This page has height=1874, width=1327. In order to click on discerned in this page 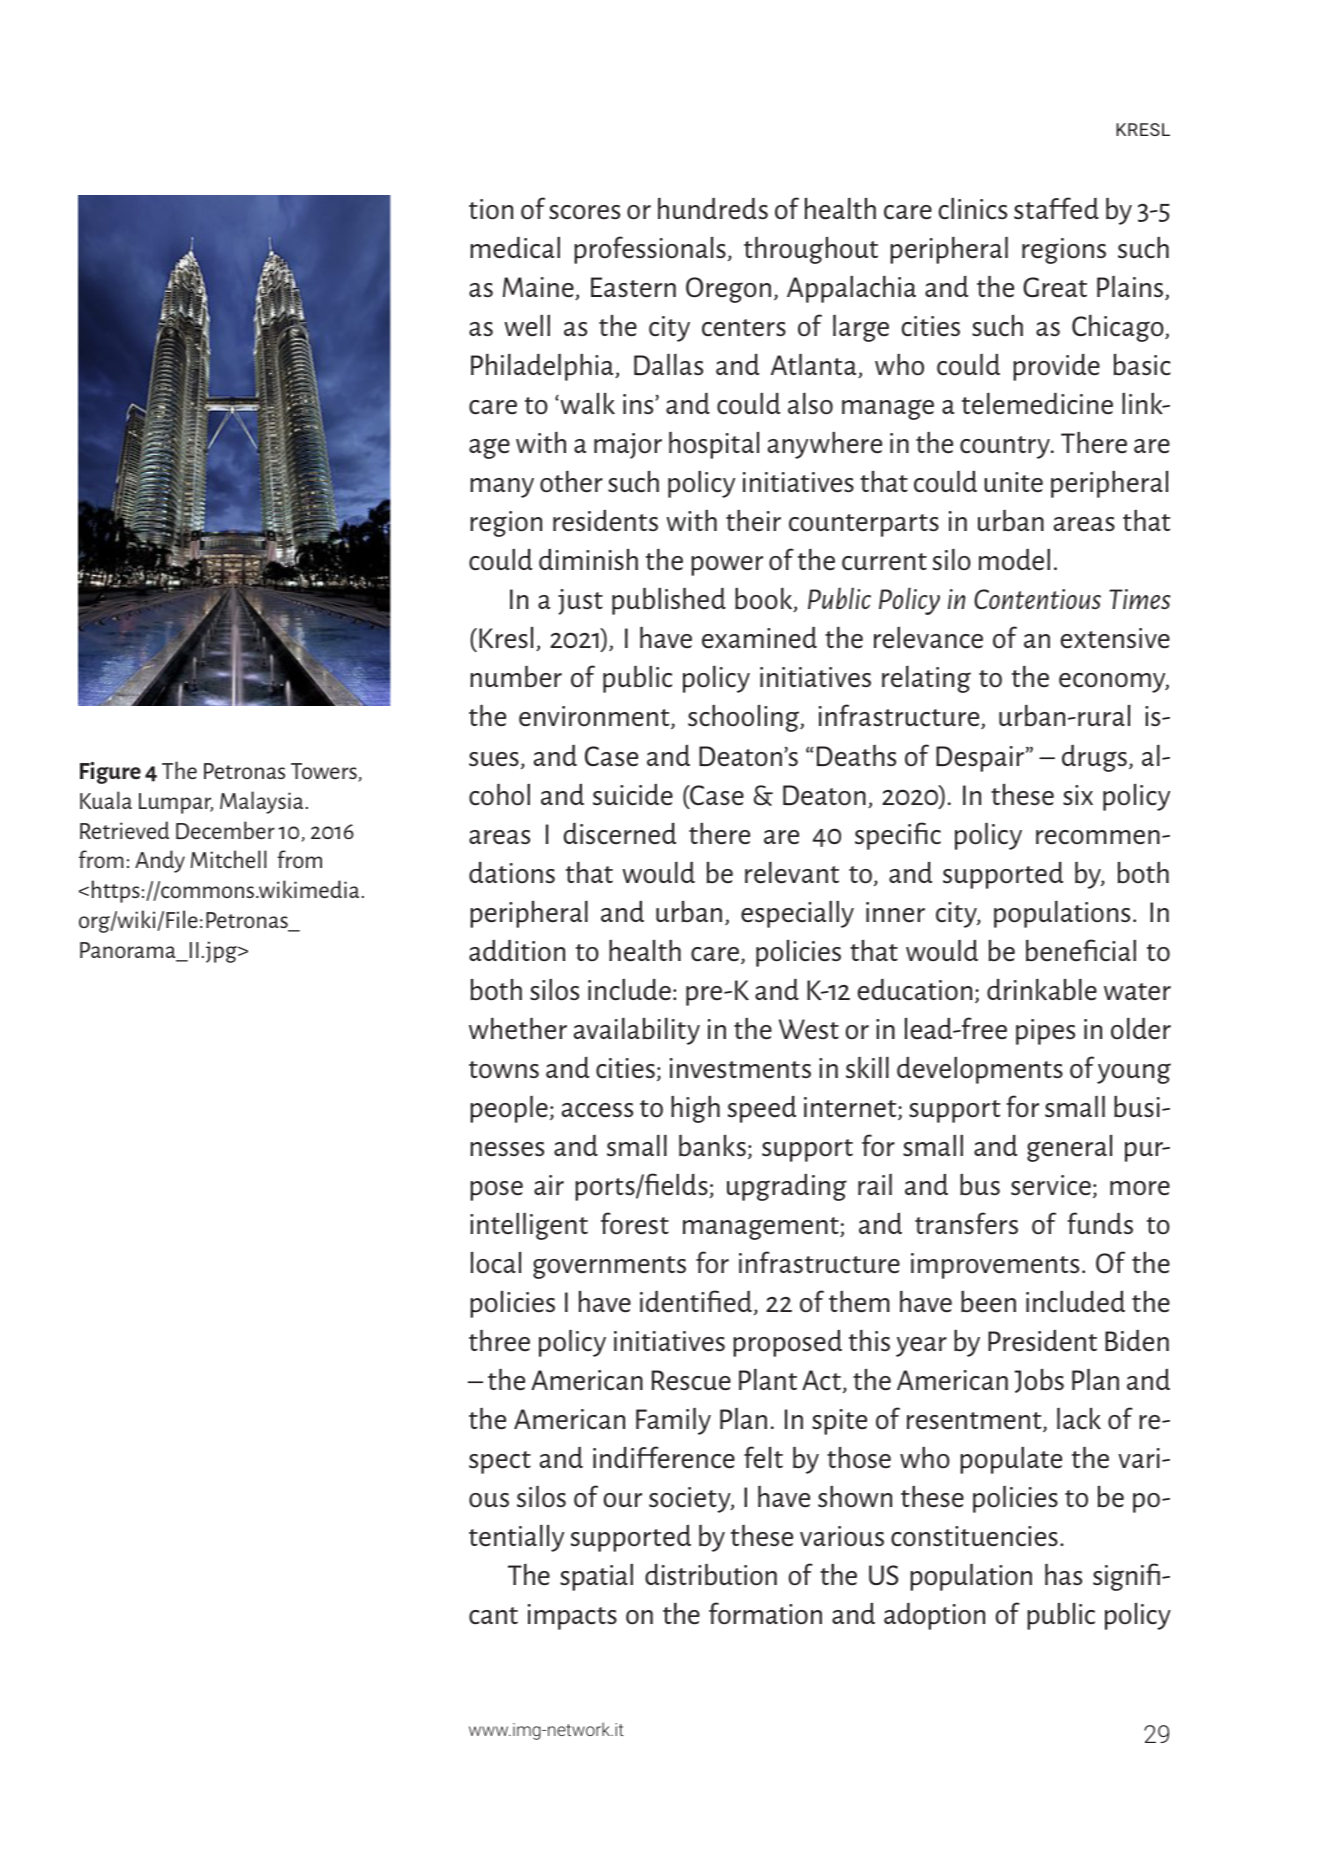, I will do `click(620, 833)`.
